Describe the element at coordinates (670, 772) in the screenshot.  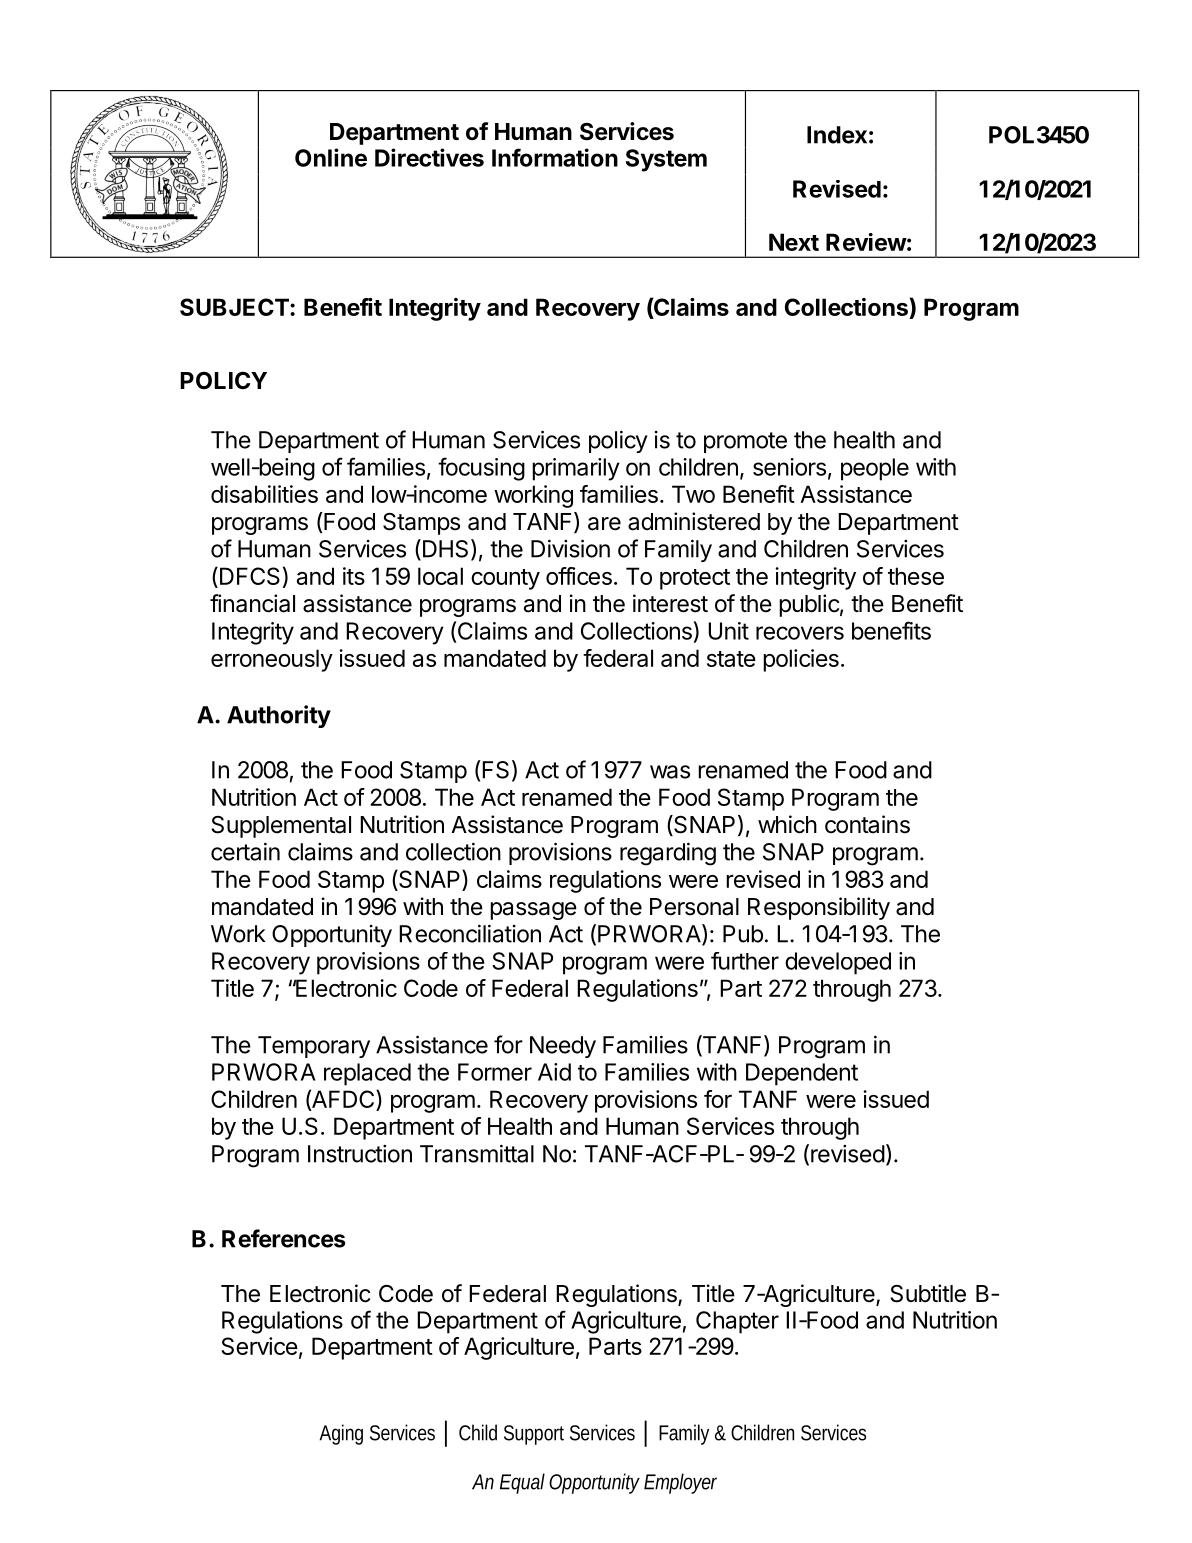
I see `was` at that location.
